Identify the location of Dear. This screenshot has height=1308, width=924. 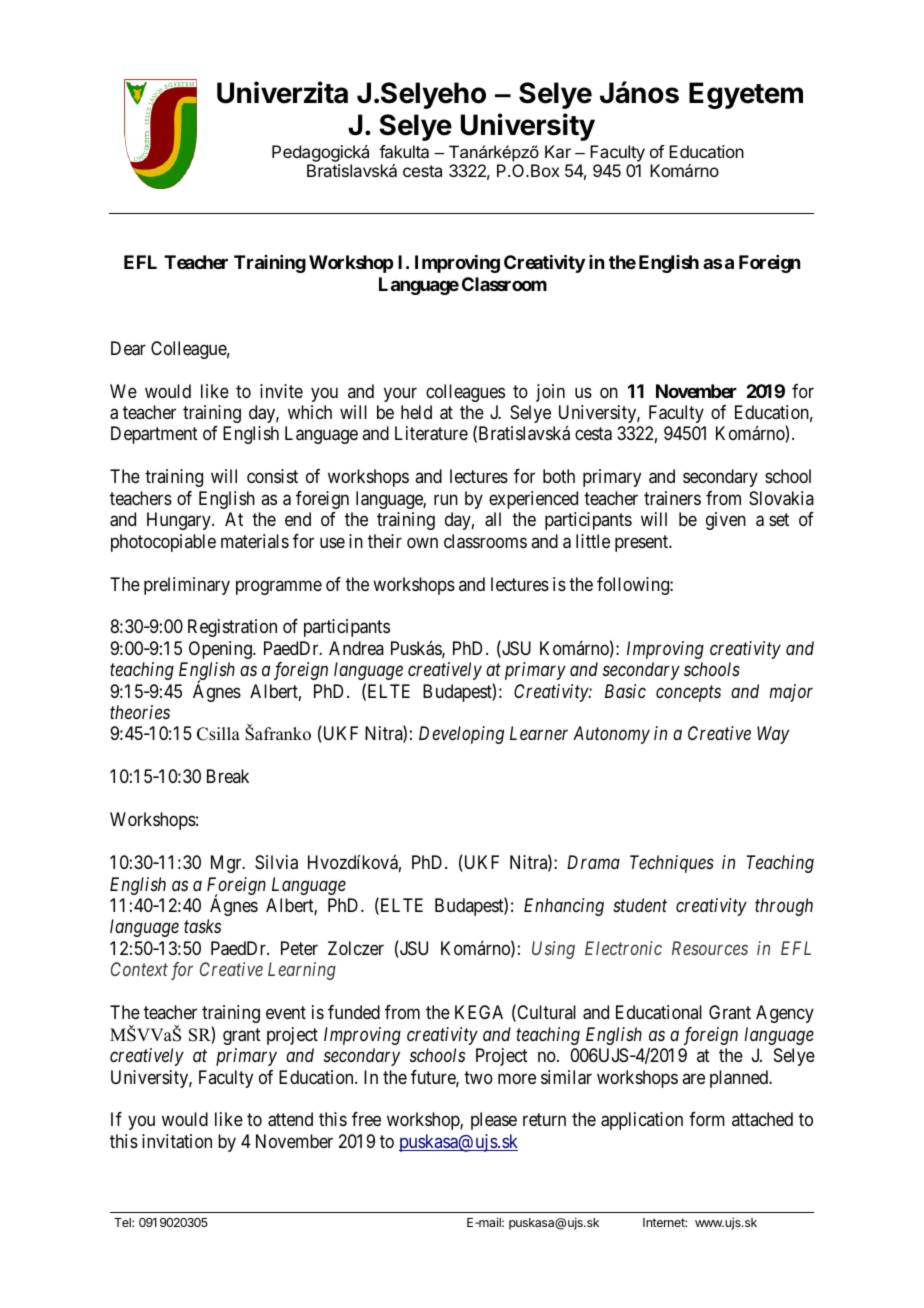
(128, 348).
